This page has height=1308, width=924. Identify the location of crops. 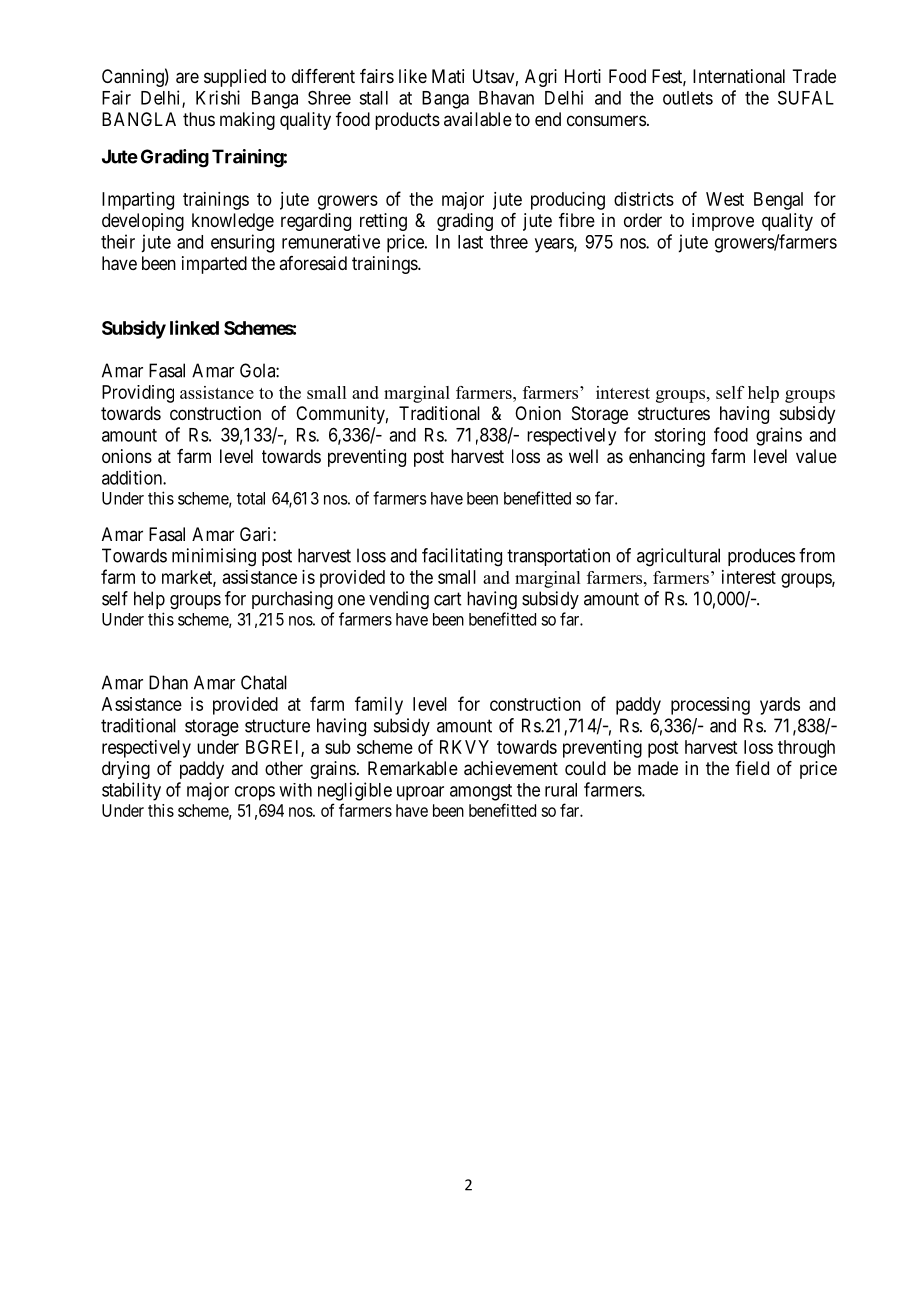
(255, 793).
